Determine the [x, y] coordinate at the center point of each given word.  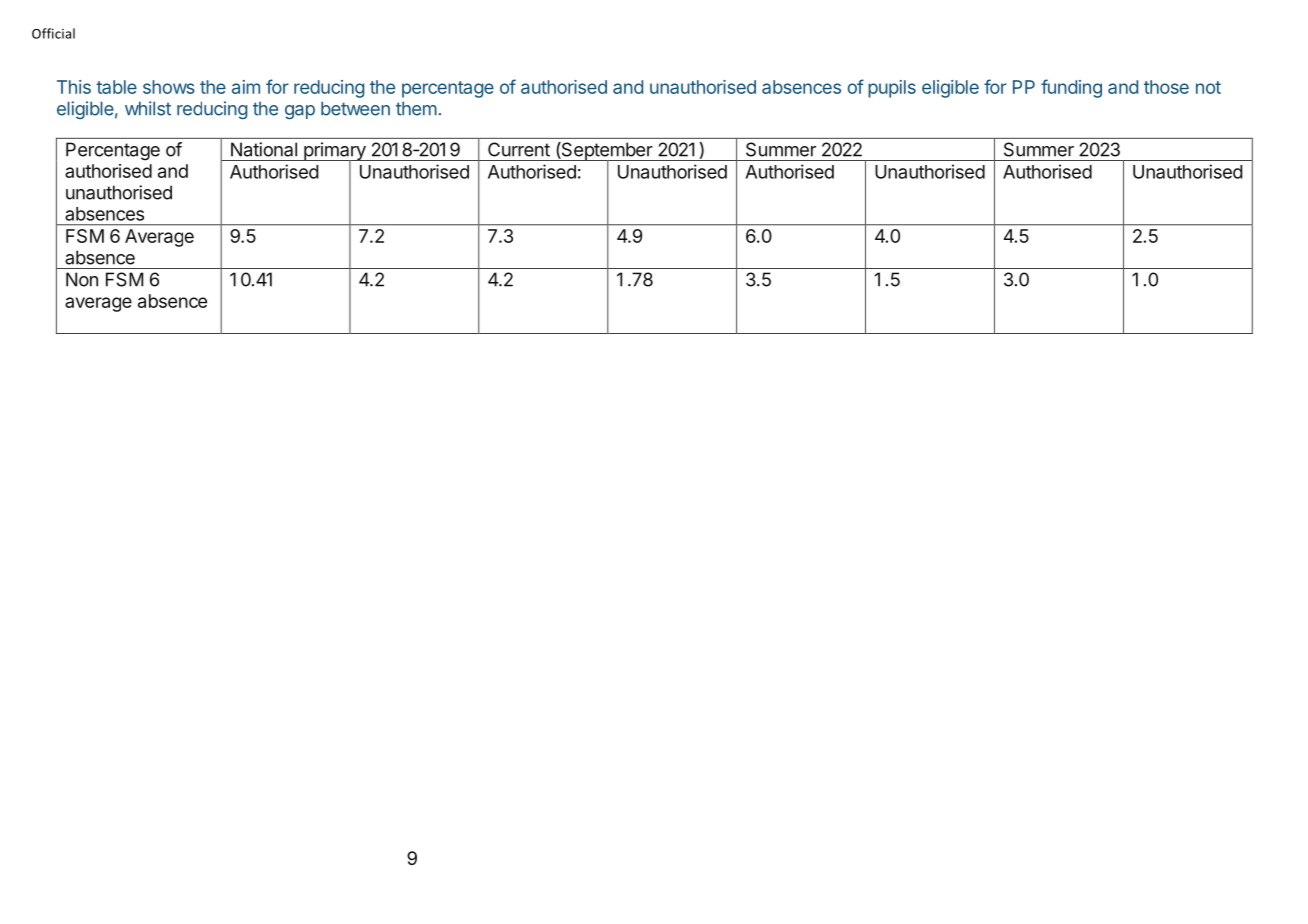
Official [53, 33]
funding [1071, 88]
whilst [148, 108]
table [116, 87]
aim [246, 87]
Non [82, 279]
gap [300, 112]
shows [169, 87]
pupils [892, 89]
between [355, 108]
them [416, 108]
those [1166, 87]
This [74, 87]
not [1208, 87]
